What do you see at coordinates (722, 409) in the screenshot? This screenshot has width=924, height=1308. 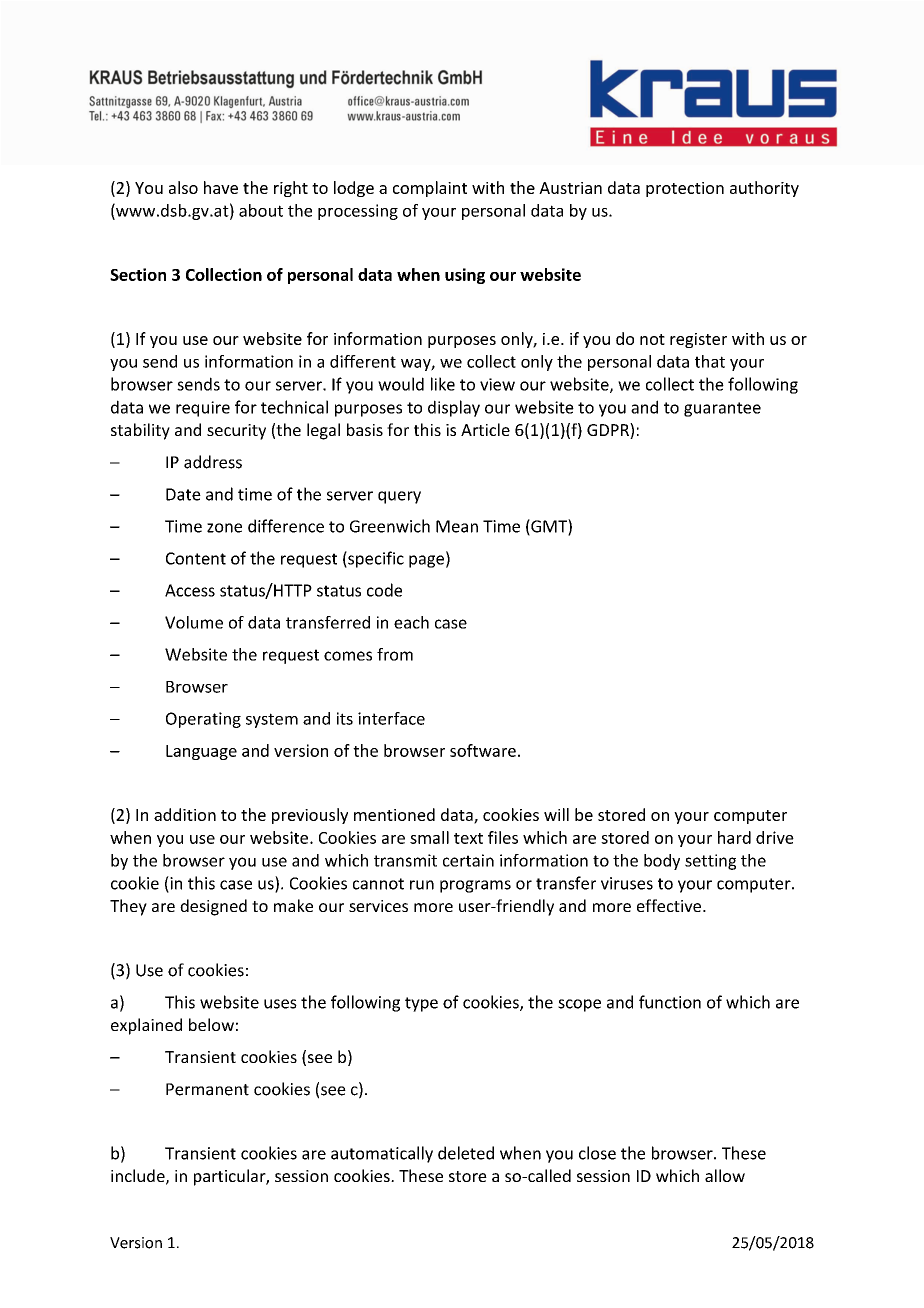 I see `guarantee` at bounding box center [722, 409].
